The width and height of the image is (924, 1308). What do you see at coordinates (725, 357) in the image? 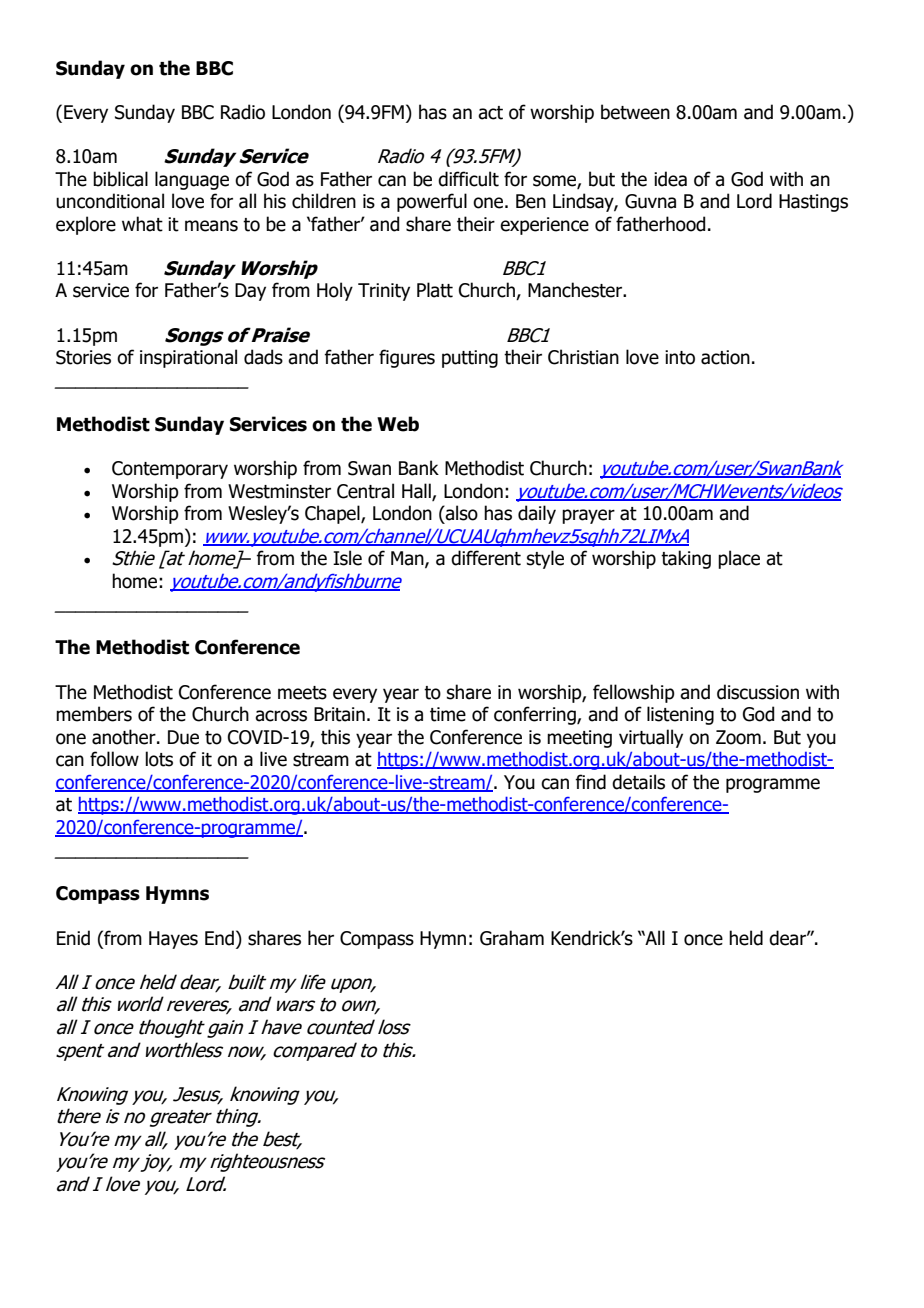
I see `action` at bounding box center [725, 357].
